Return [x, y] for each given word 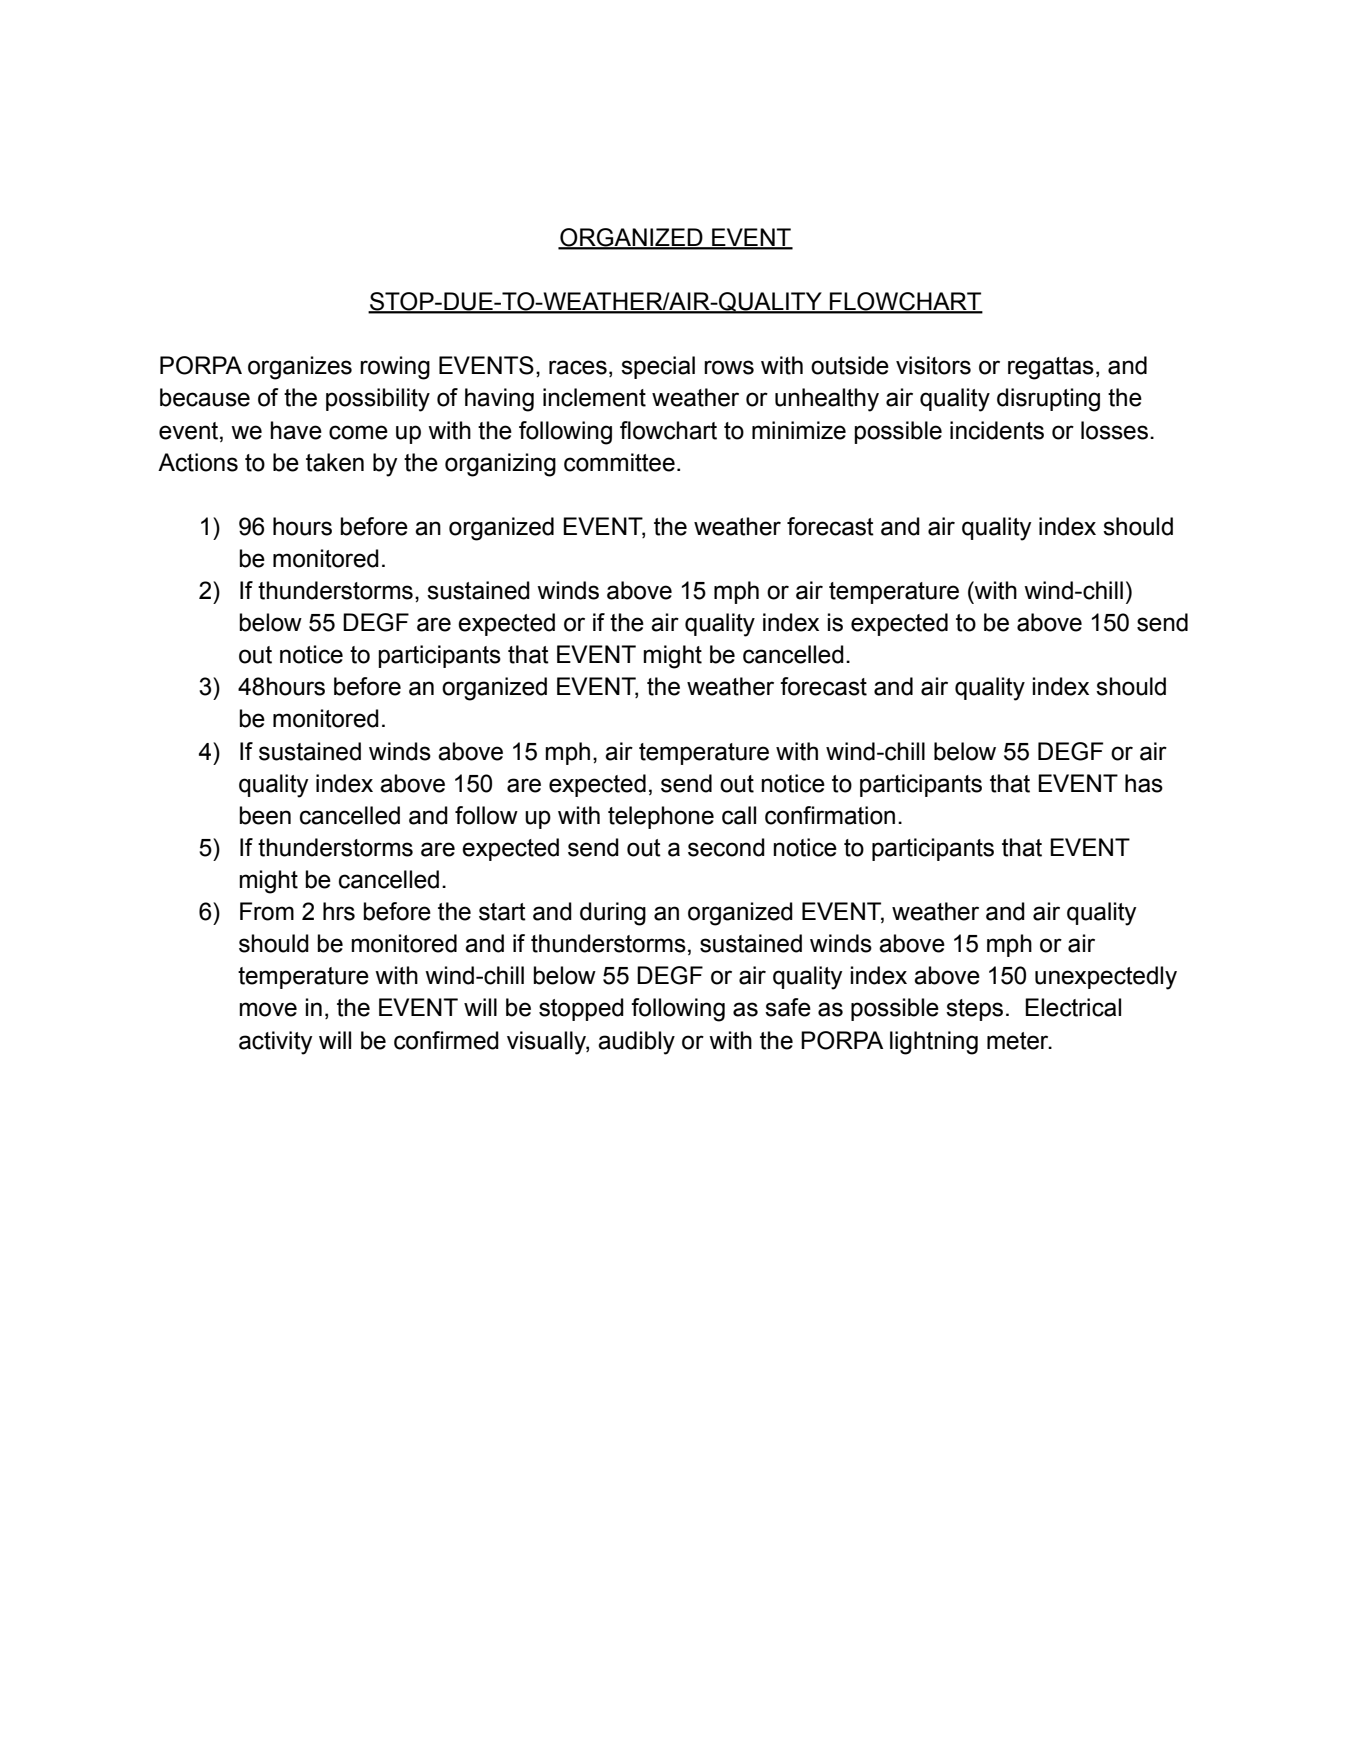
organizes [300, 368]
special [658, 367]
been [265, 815]
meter [1019, 1041]
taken [335, 462]
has [1144, 783]
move [268, 1009]
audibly [636, 1043]
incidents [997, 430]
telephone [661, 817]
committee [619, 462]
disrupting [1048, 400]
